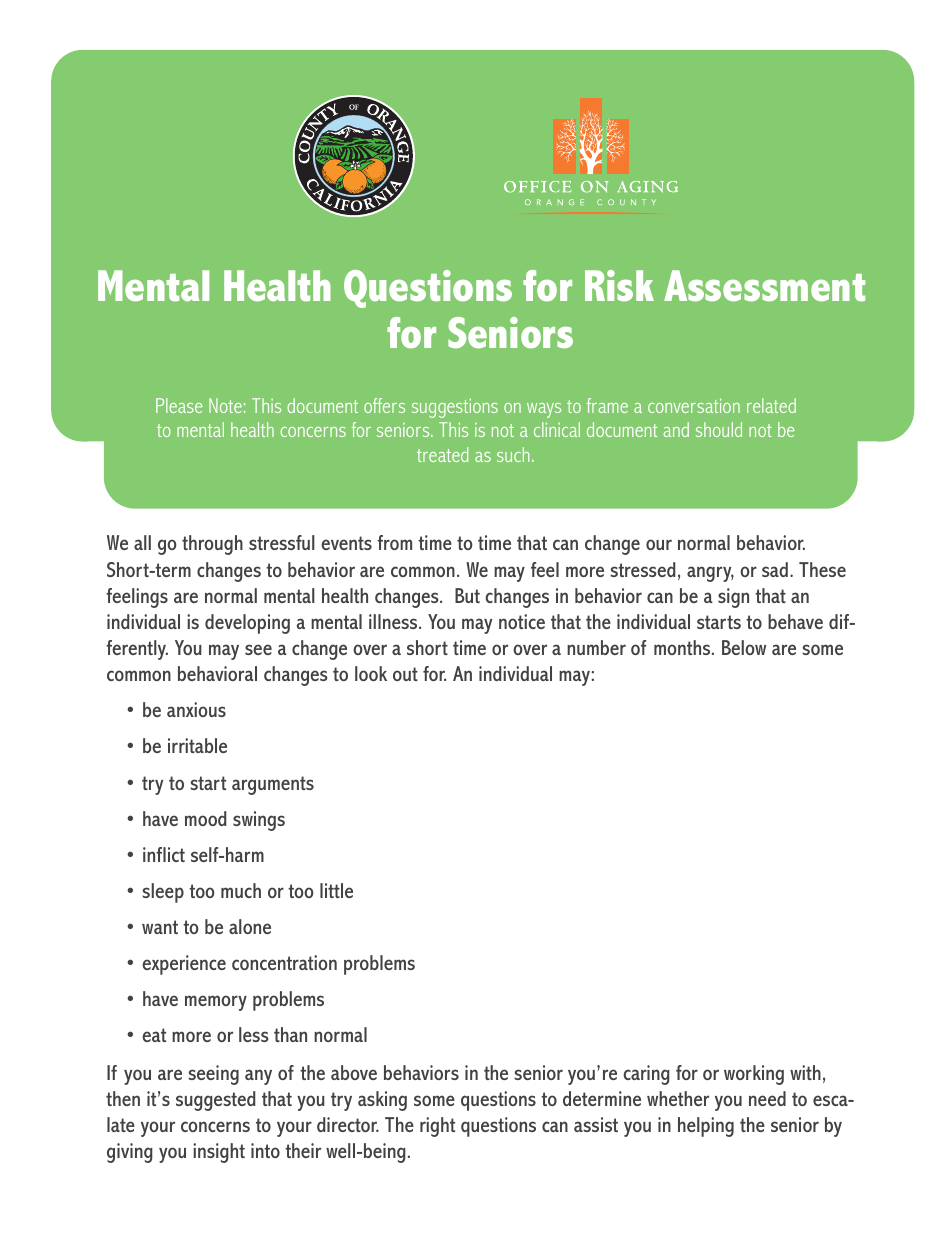 Image resolution: width=952 pixels, height=1233 pixels. I want to click on suggested, so click(215, 1101).
